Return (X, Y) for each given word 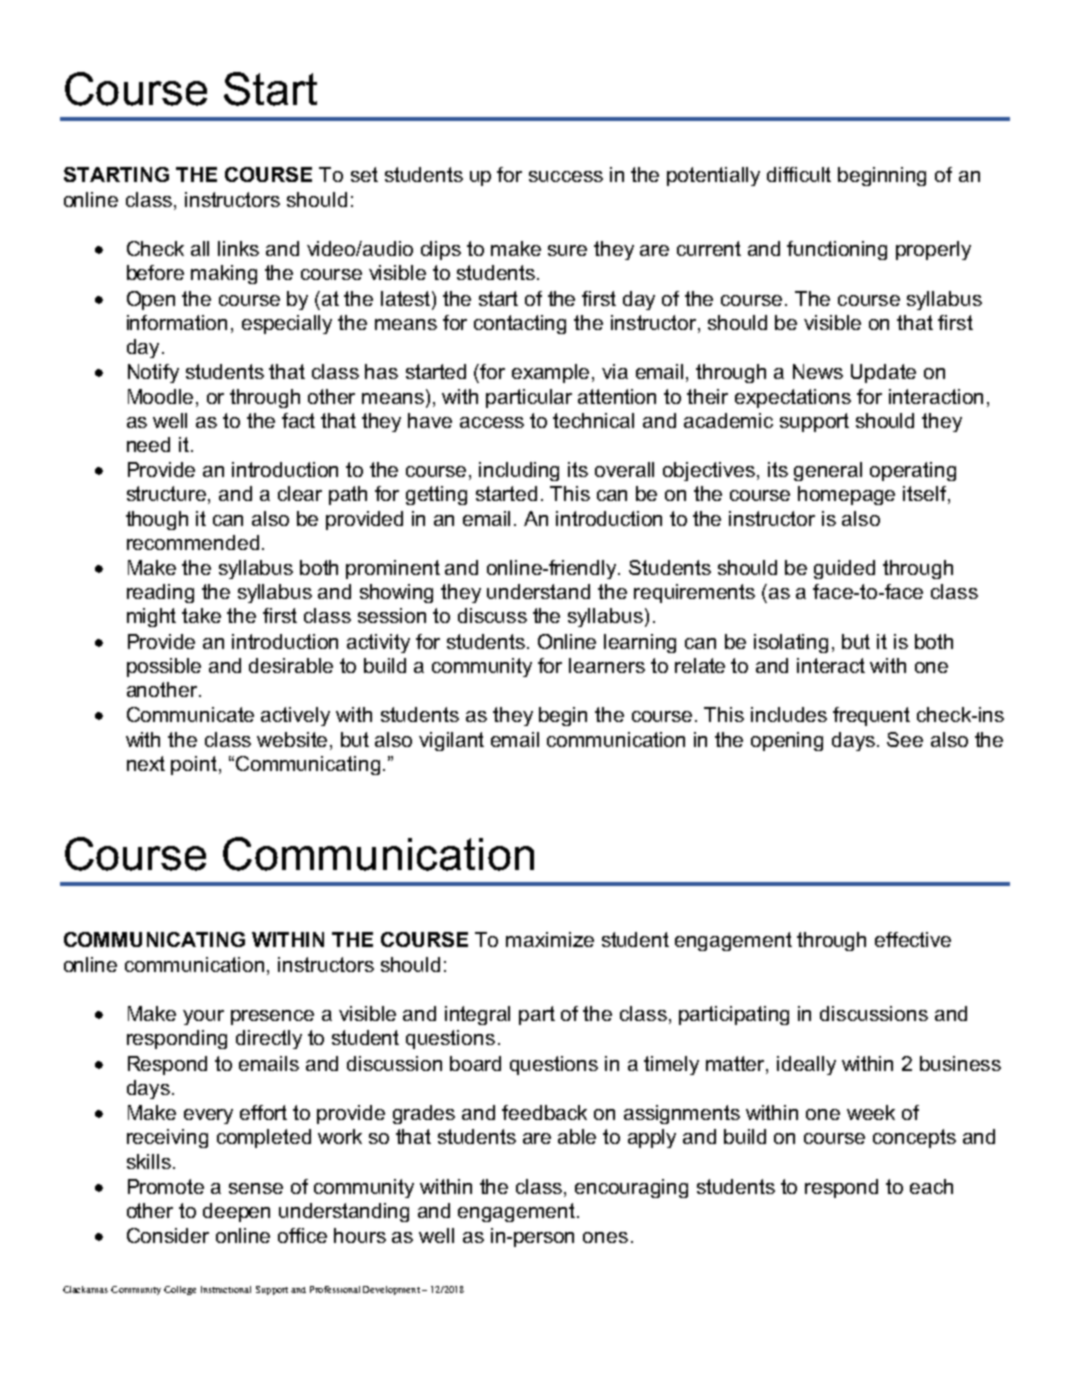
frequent (871, 716)
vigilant (451, 741)
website (292, 739)
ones (605, 1237)
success (566, 176)
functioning (837, 250)
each (931, 1186)
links (238, 248)
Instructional (226, 1289)
